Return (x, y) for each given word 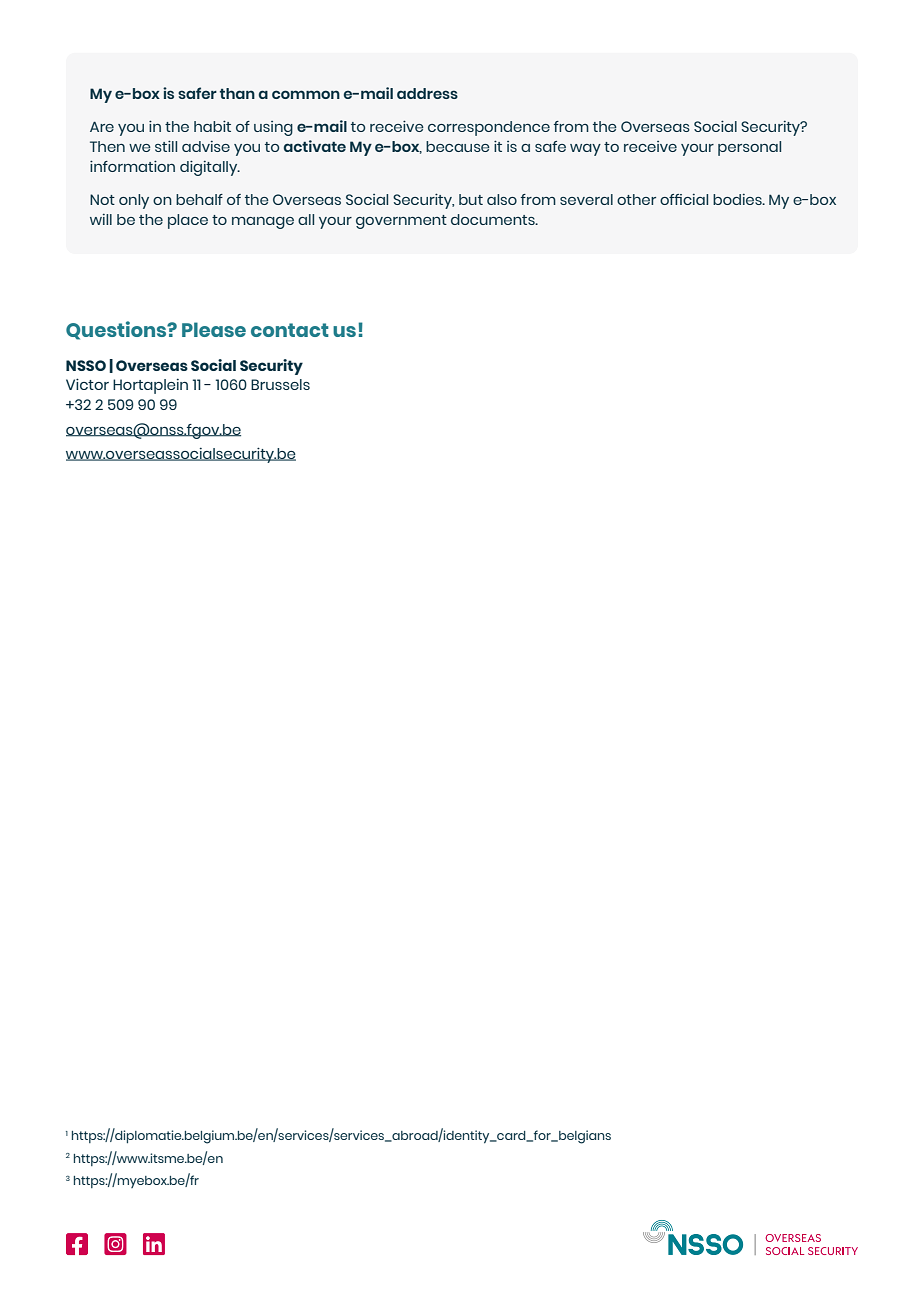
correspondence (489, 128)
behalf (199, 199)
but (471, 199)
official (684, 199)
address (427, 93)
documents (494, 219)
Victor (87, 384)
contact (290, 330)
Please (214, 329)
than (237, 93)
